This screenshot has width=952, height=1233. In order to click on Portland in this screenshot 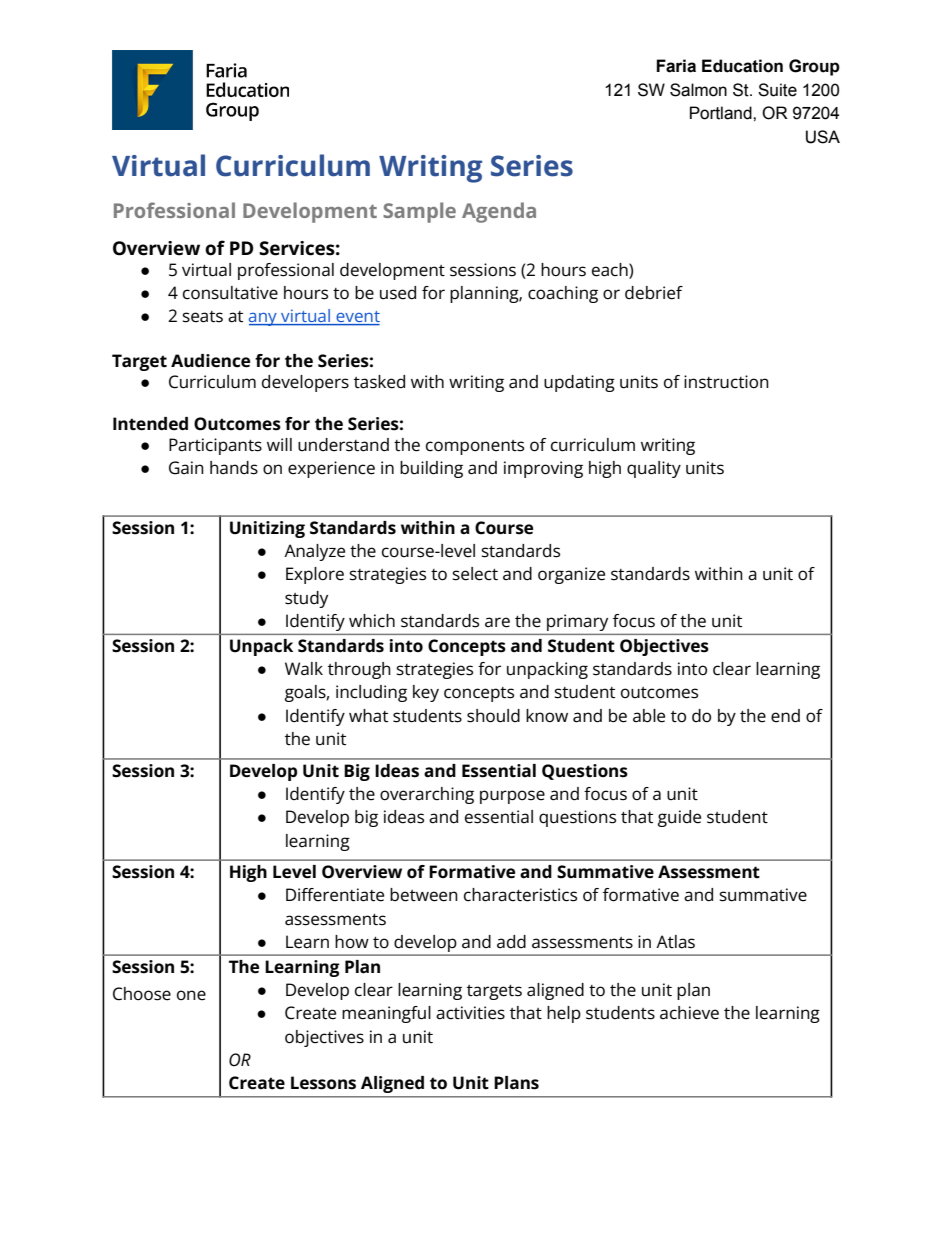, I will do `click(722, 113)`.
